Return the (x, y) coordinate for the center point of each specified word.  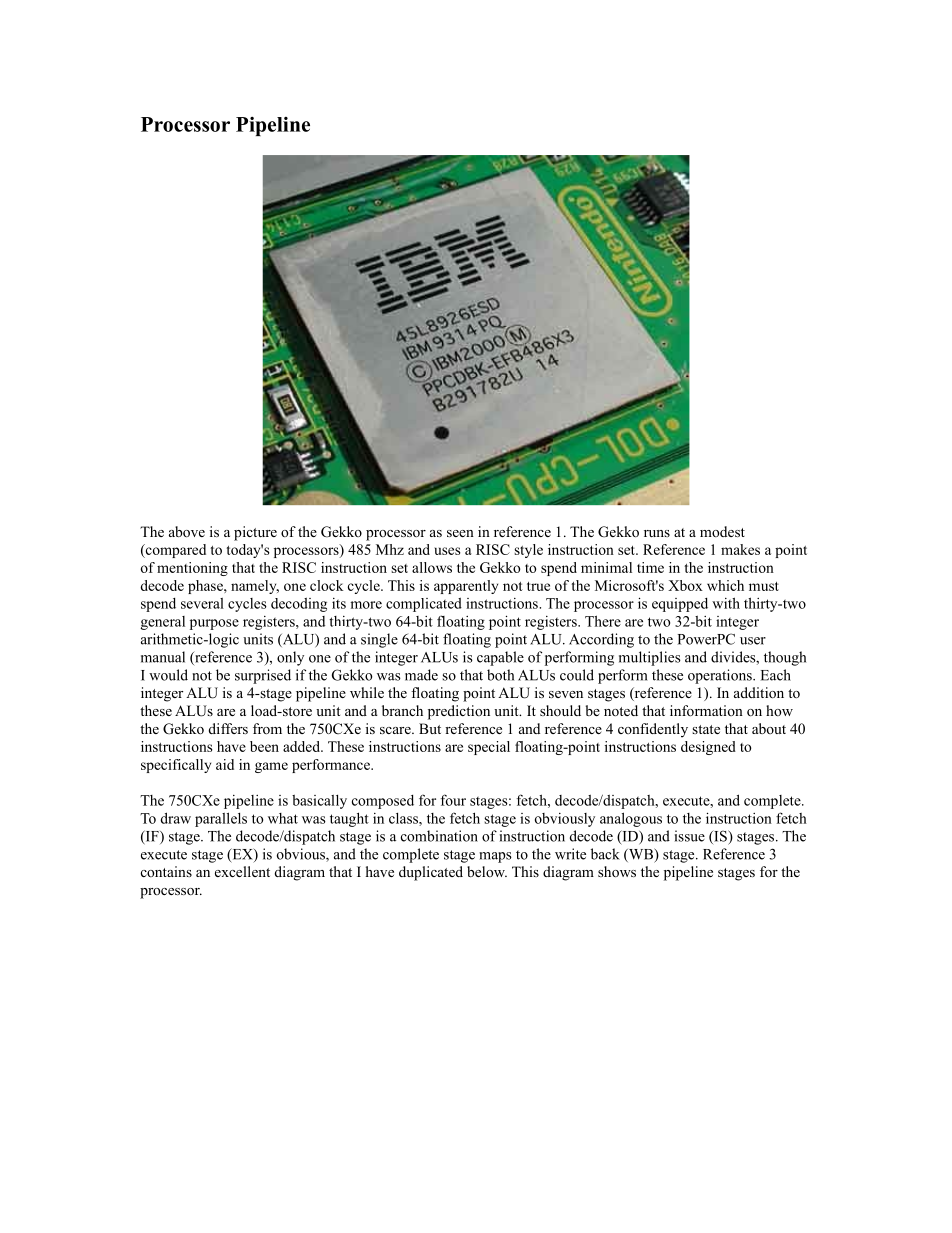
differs (228, 728)
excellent (242, 871)
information (706, 710)
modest (722, 531)
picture (255, 533)
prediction (459, 712)
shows (617, 872)
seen (460, 533)
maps (495, 857)
